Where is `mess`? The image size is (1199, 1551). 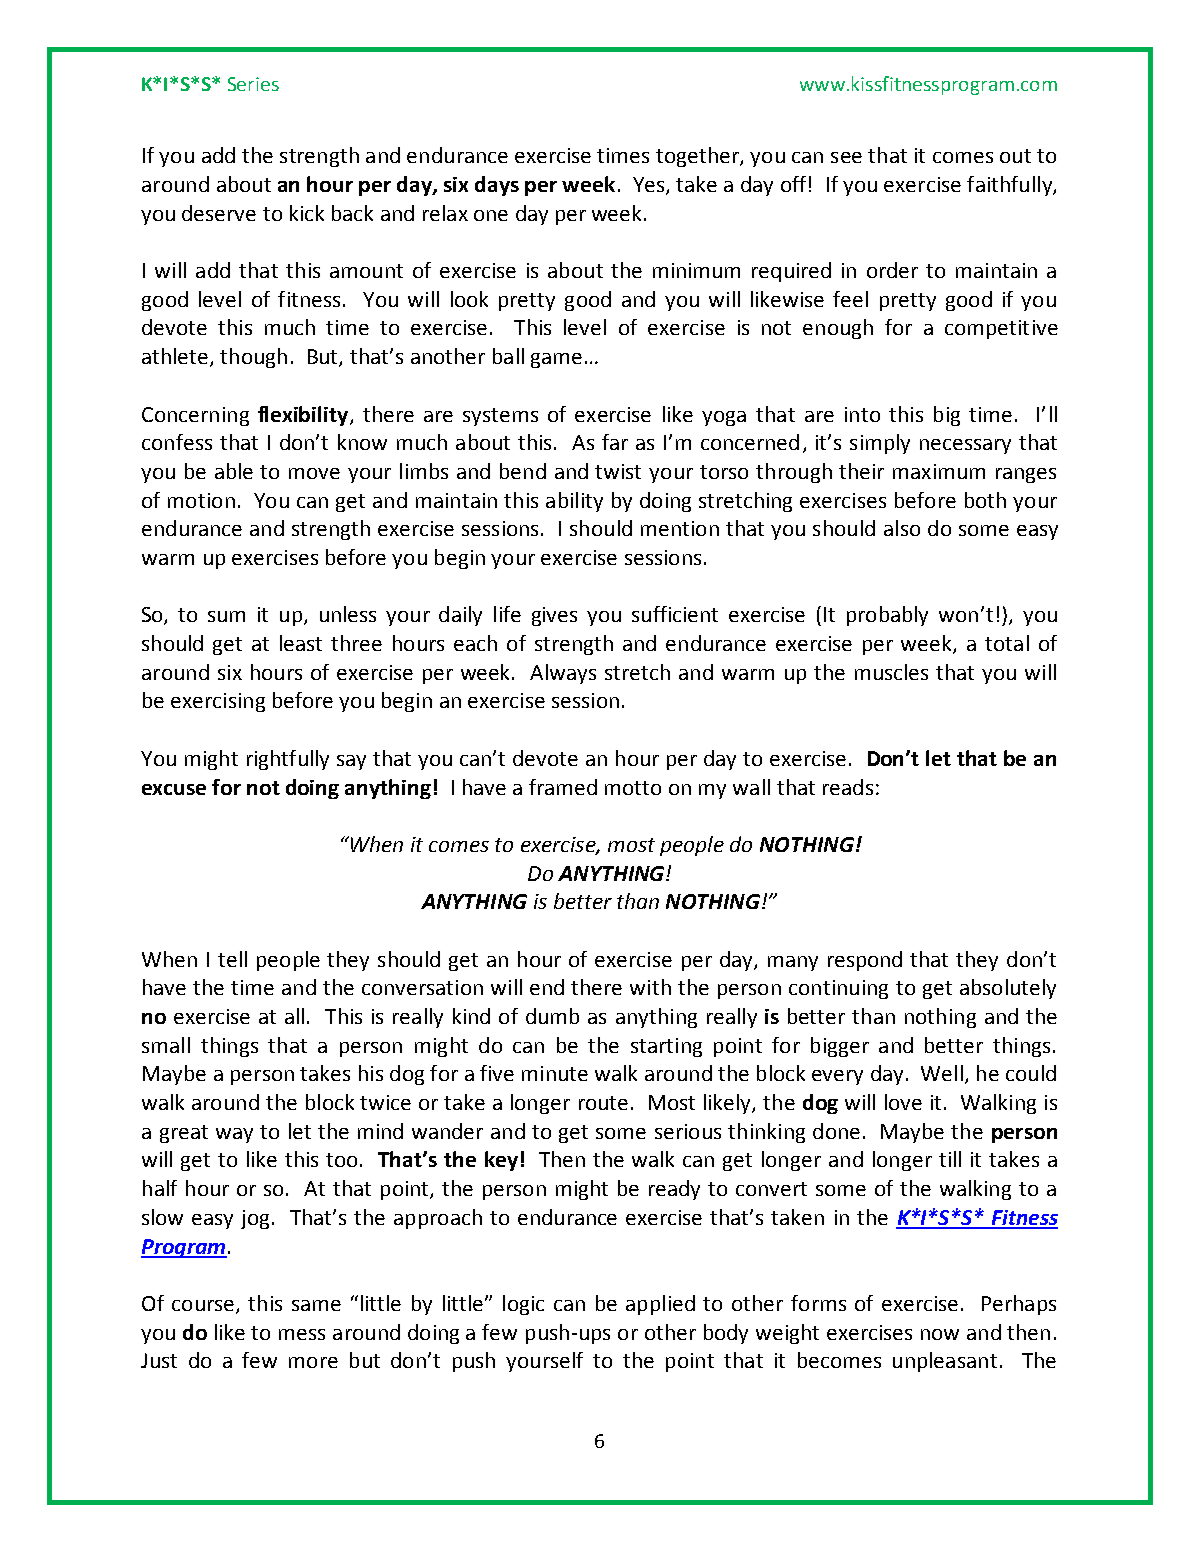 mess is located at coordinates (302, 1334).
